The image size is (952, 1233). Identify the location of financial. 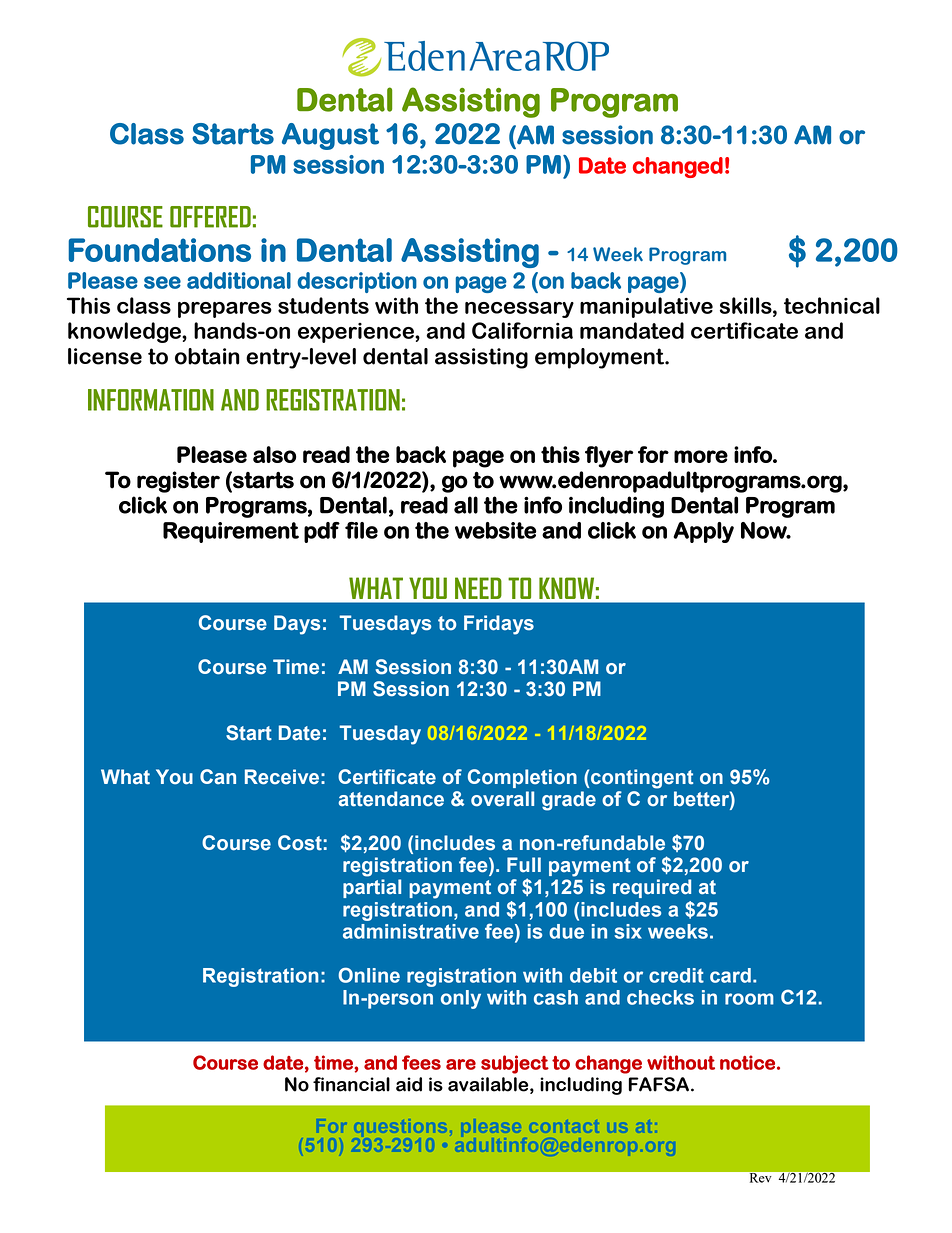
(351, 1084).
